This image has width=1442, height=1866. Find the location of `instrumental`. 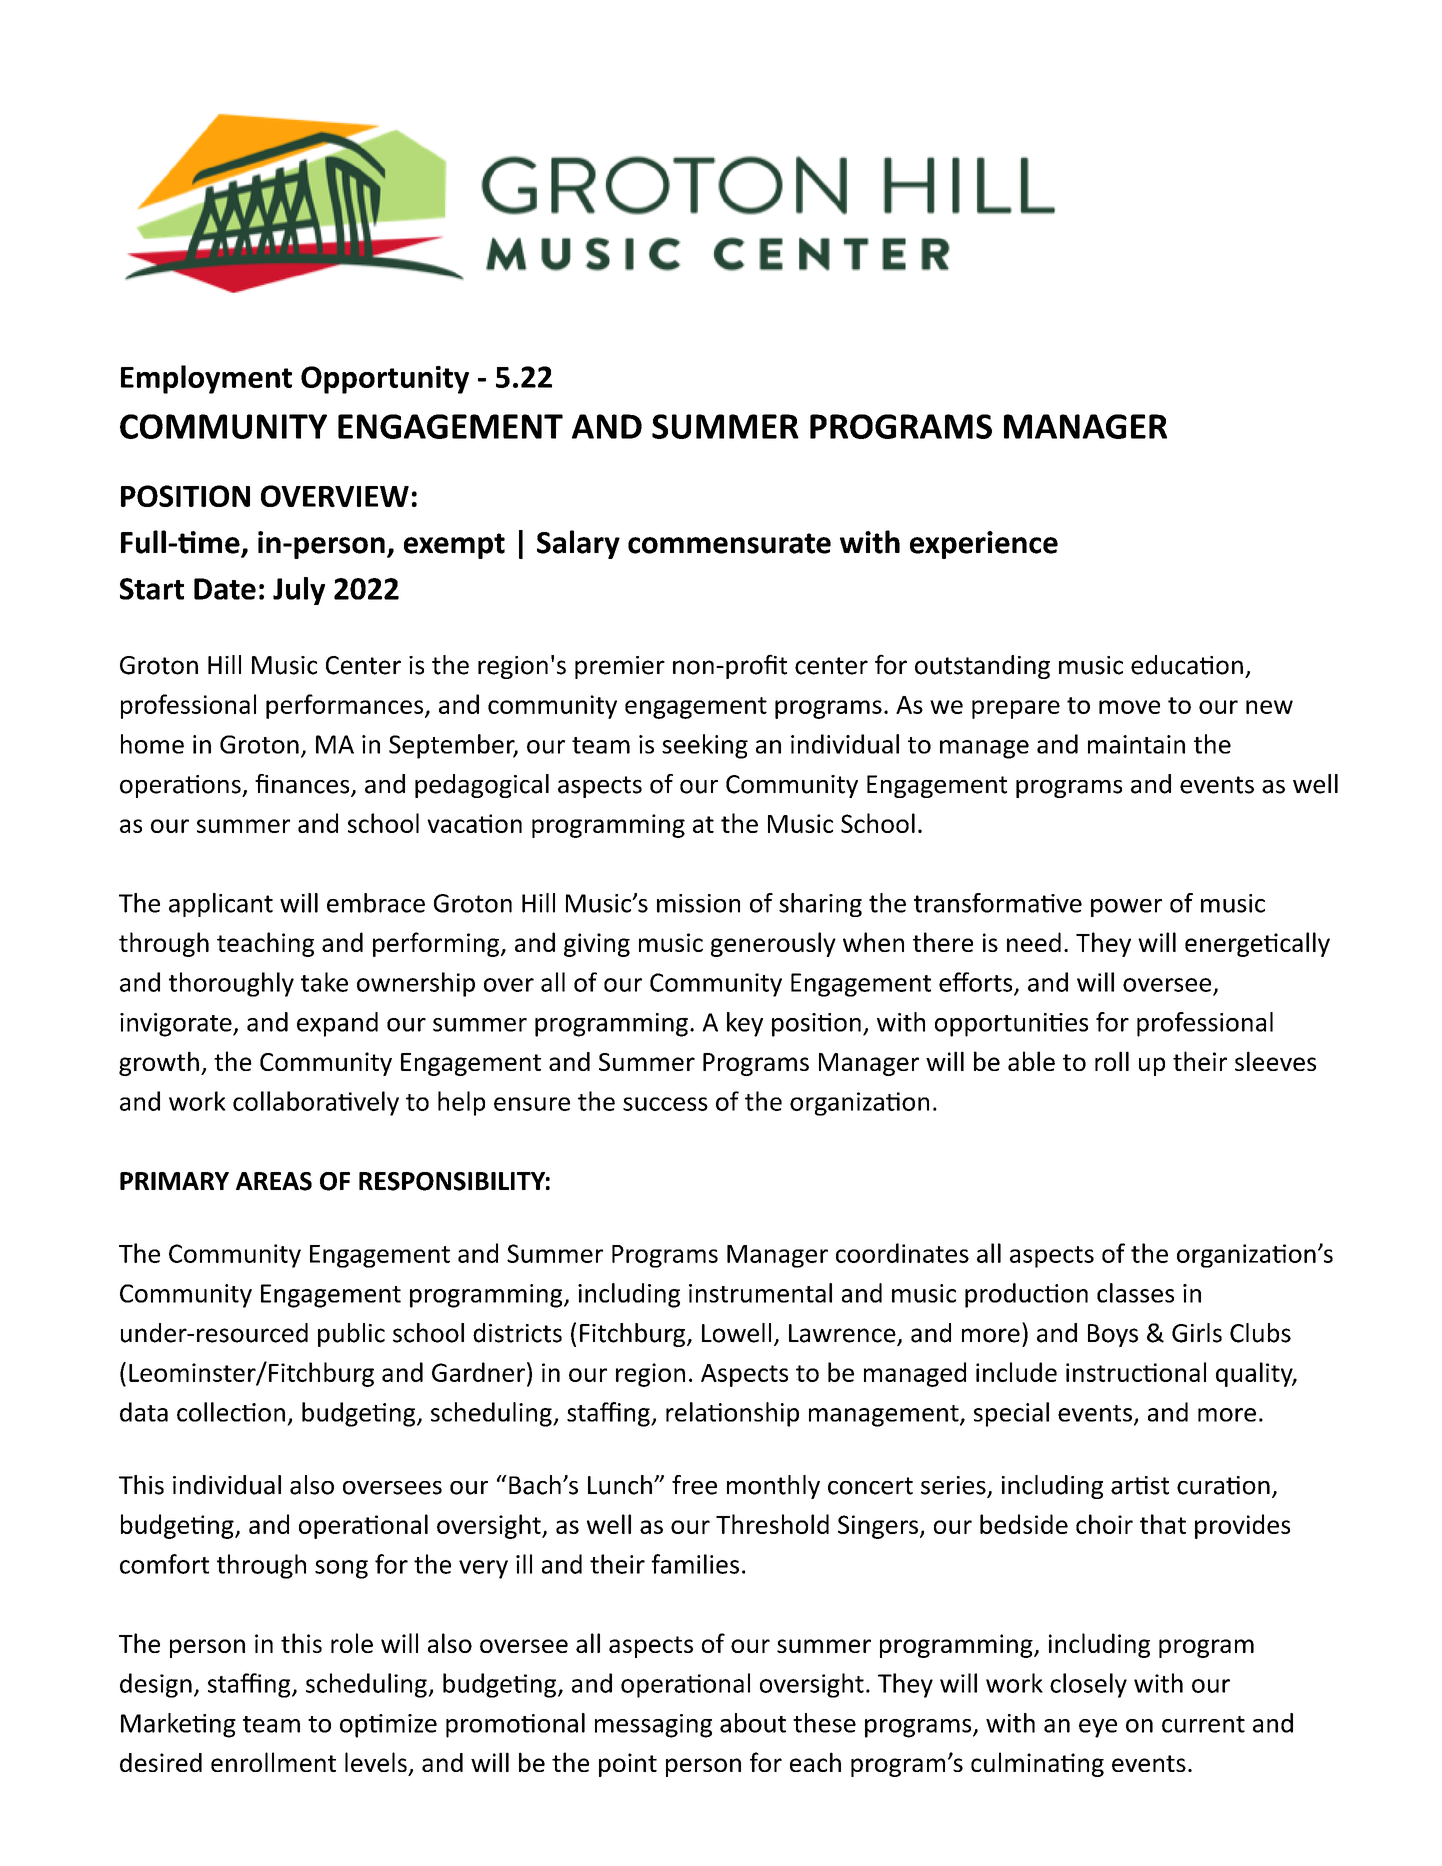

instrumental is located at coordinates (760, 1293).
